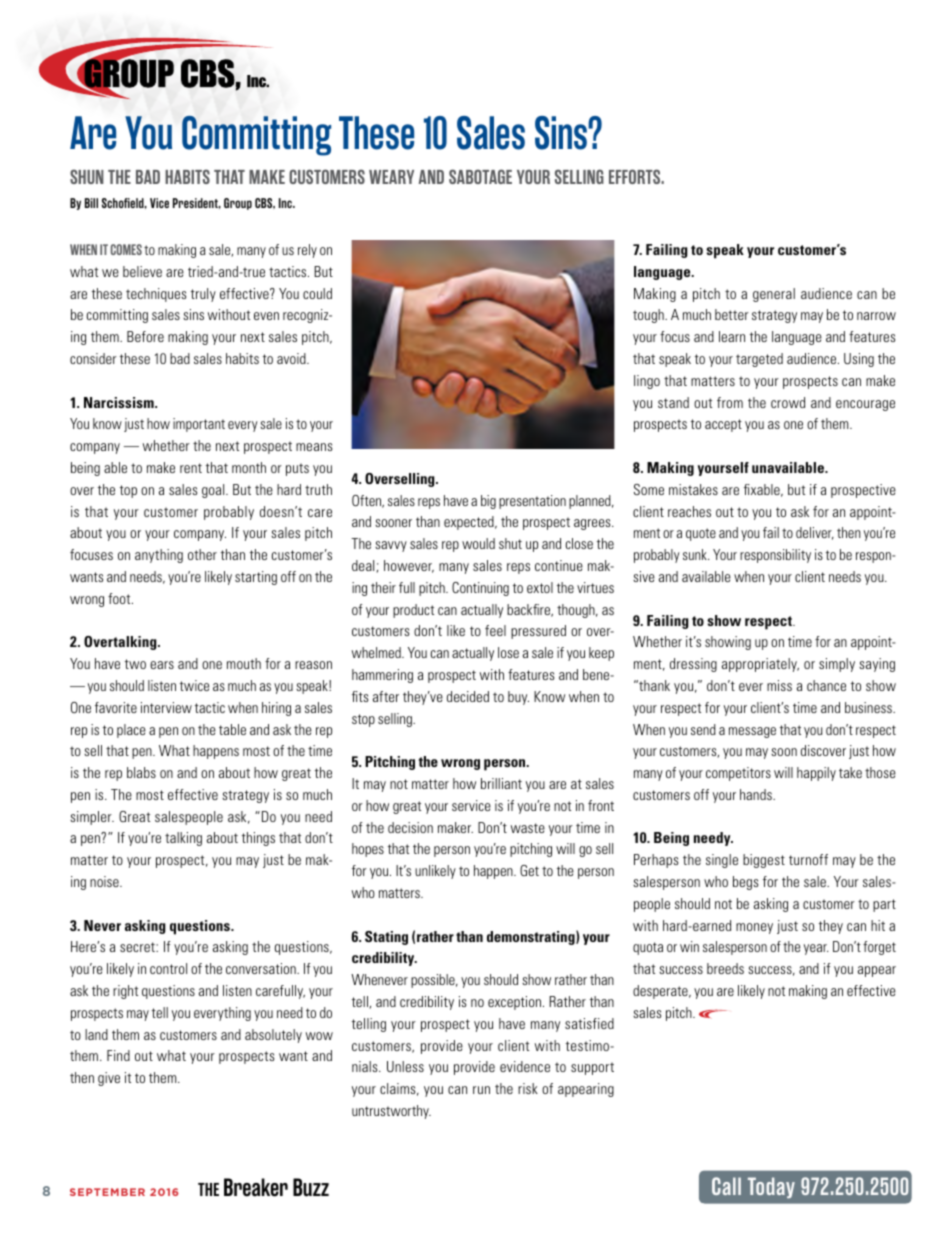 Image resolution: width=952 pixels, height=1233 pixels. I want to click on general, so click(774, 295).
